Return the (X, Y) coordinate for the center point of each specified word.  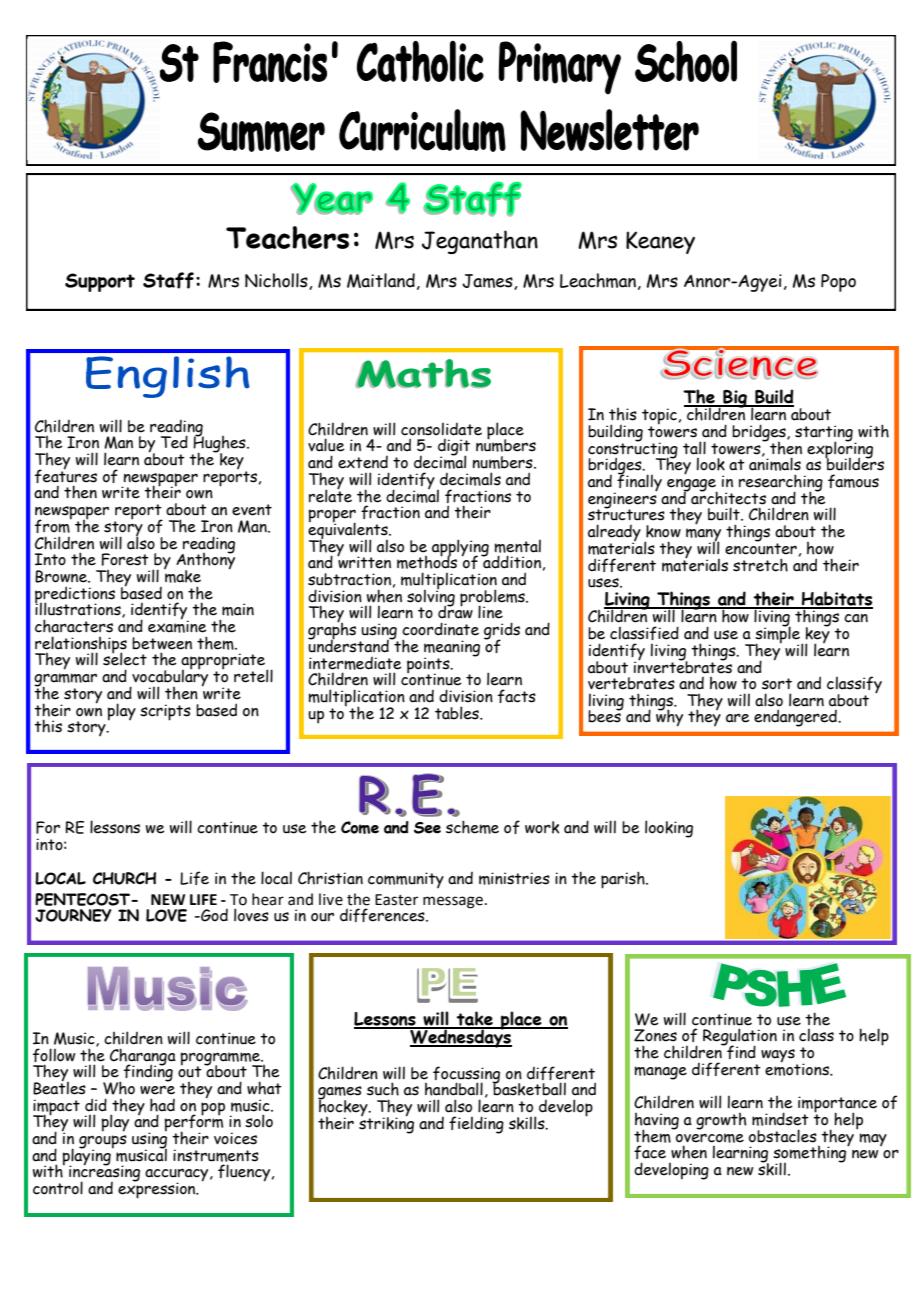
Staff (168, 280)
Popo (838, 283)
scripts (165, 712)
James (488, 282)
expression (158, 1189)
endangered (796, 718)
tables (458, 713)
